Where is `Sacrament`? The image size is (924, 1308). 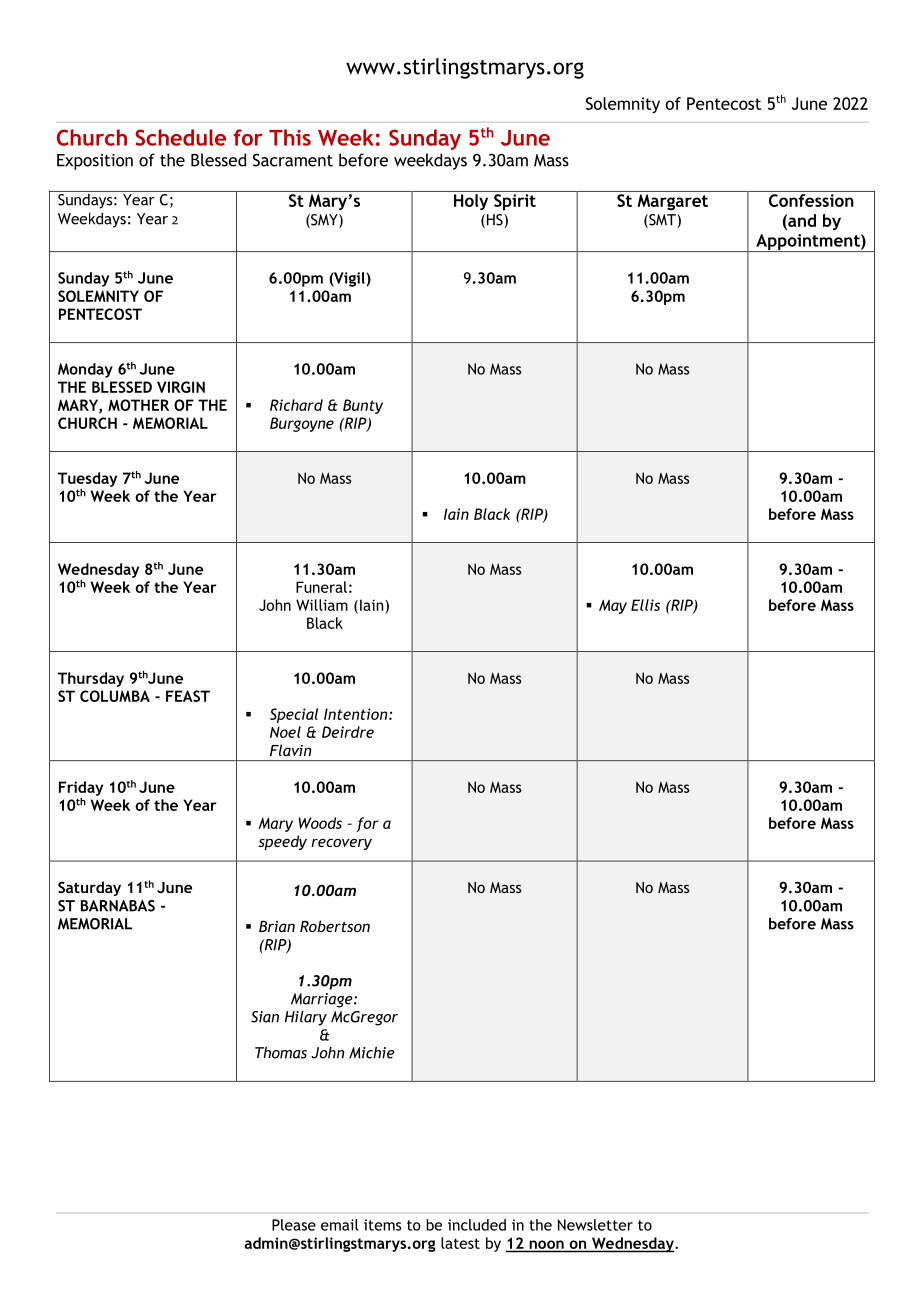
Sacrament is located at coordinates (293, 160).
